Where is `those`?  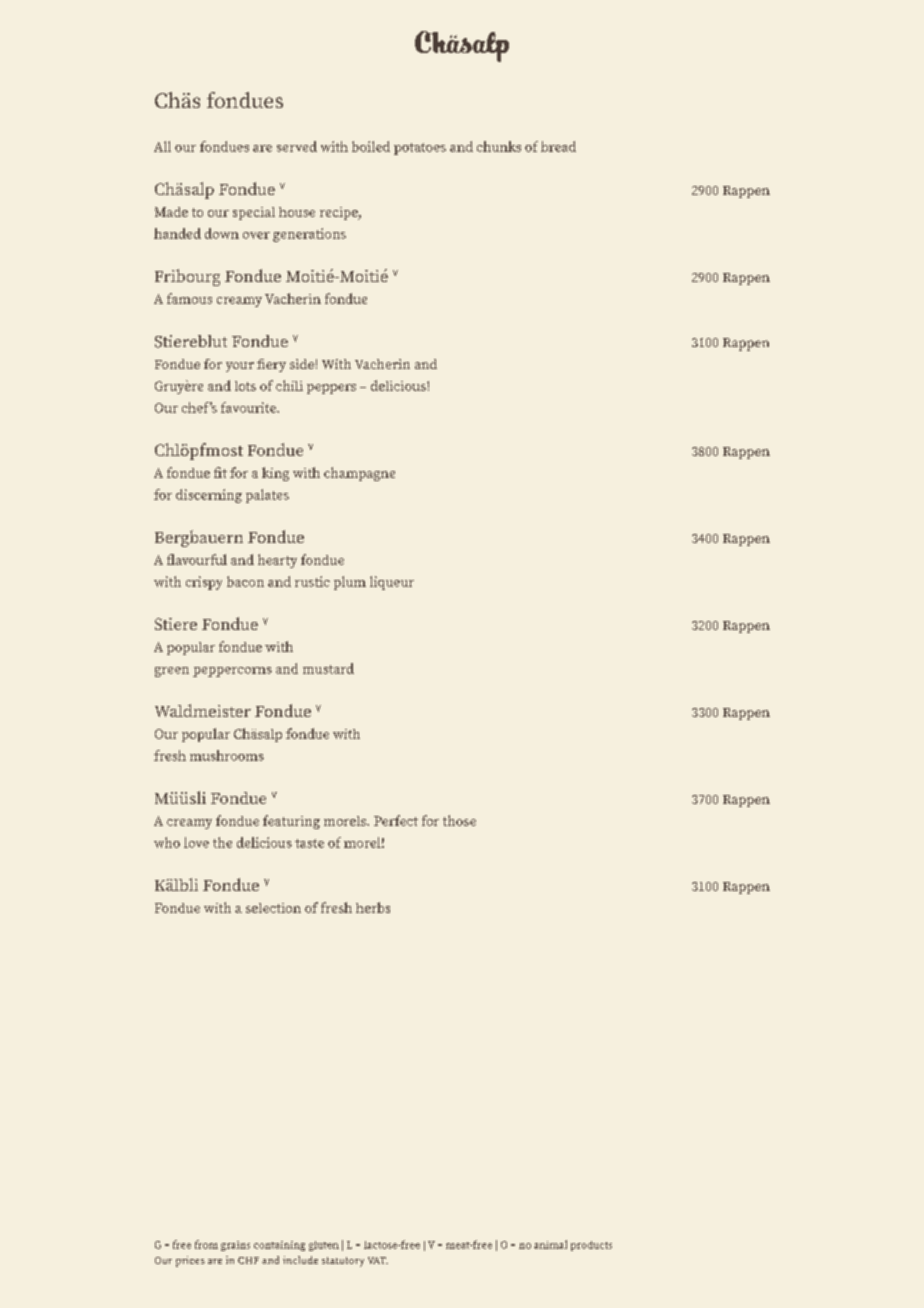 those is located at coordinates (459, 820).
